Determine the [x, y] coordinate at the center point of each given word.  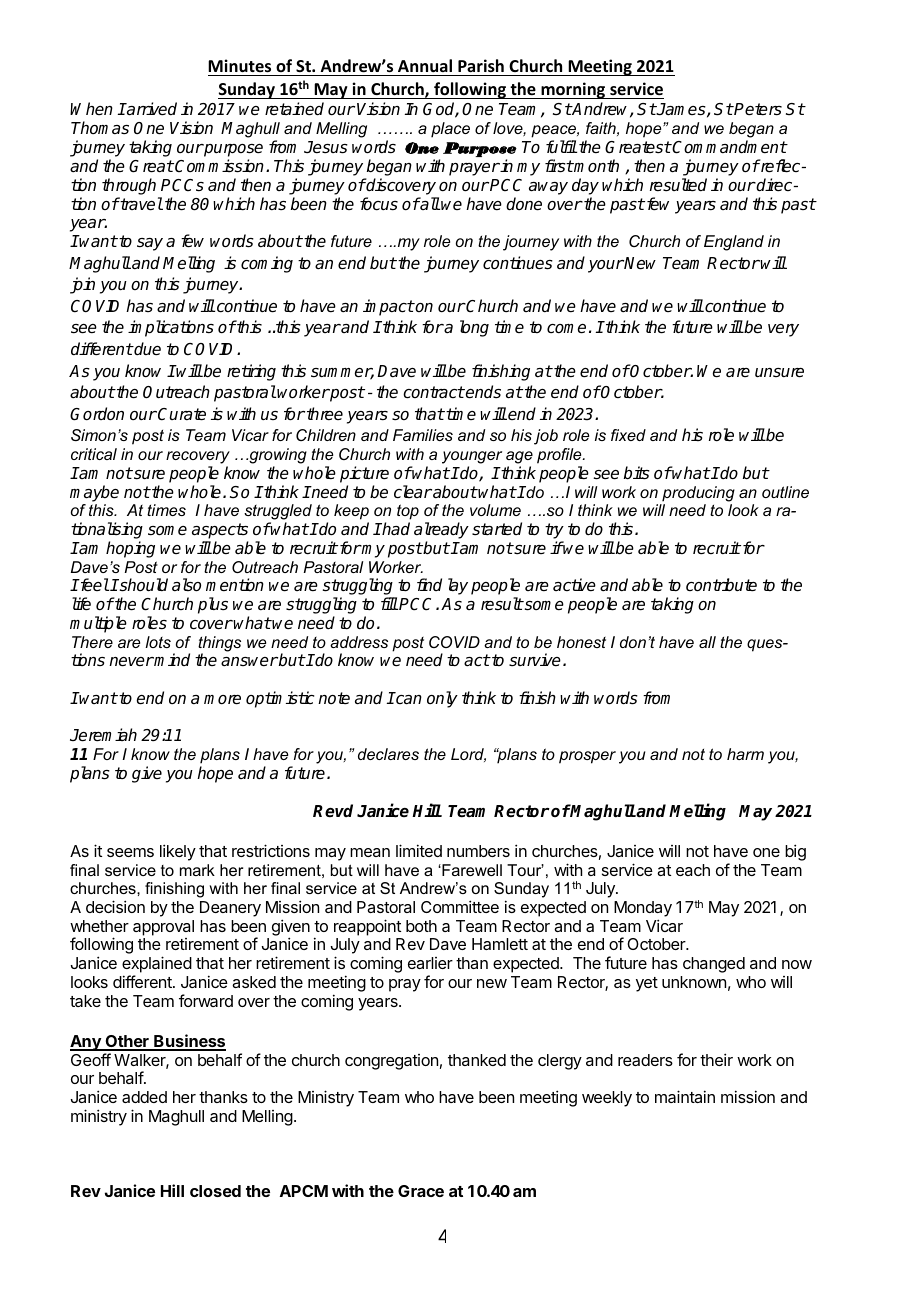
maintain [685, 1096]
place [450, 130]
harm [745, 754]
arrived [151, 109]
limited [419, 850]
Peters [757, 109]
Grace [421, 1191]
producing [698, 494]
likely [178, 852]
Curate [181, 414]
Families [423, 435]
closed [215, 1191]
